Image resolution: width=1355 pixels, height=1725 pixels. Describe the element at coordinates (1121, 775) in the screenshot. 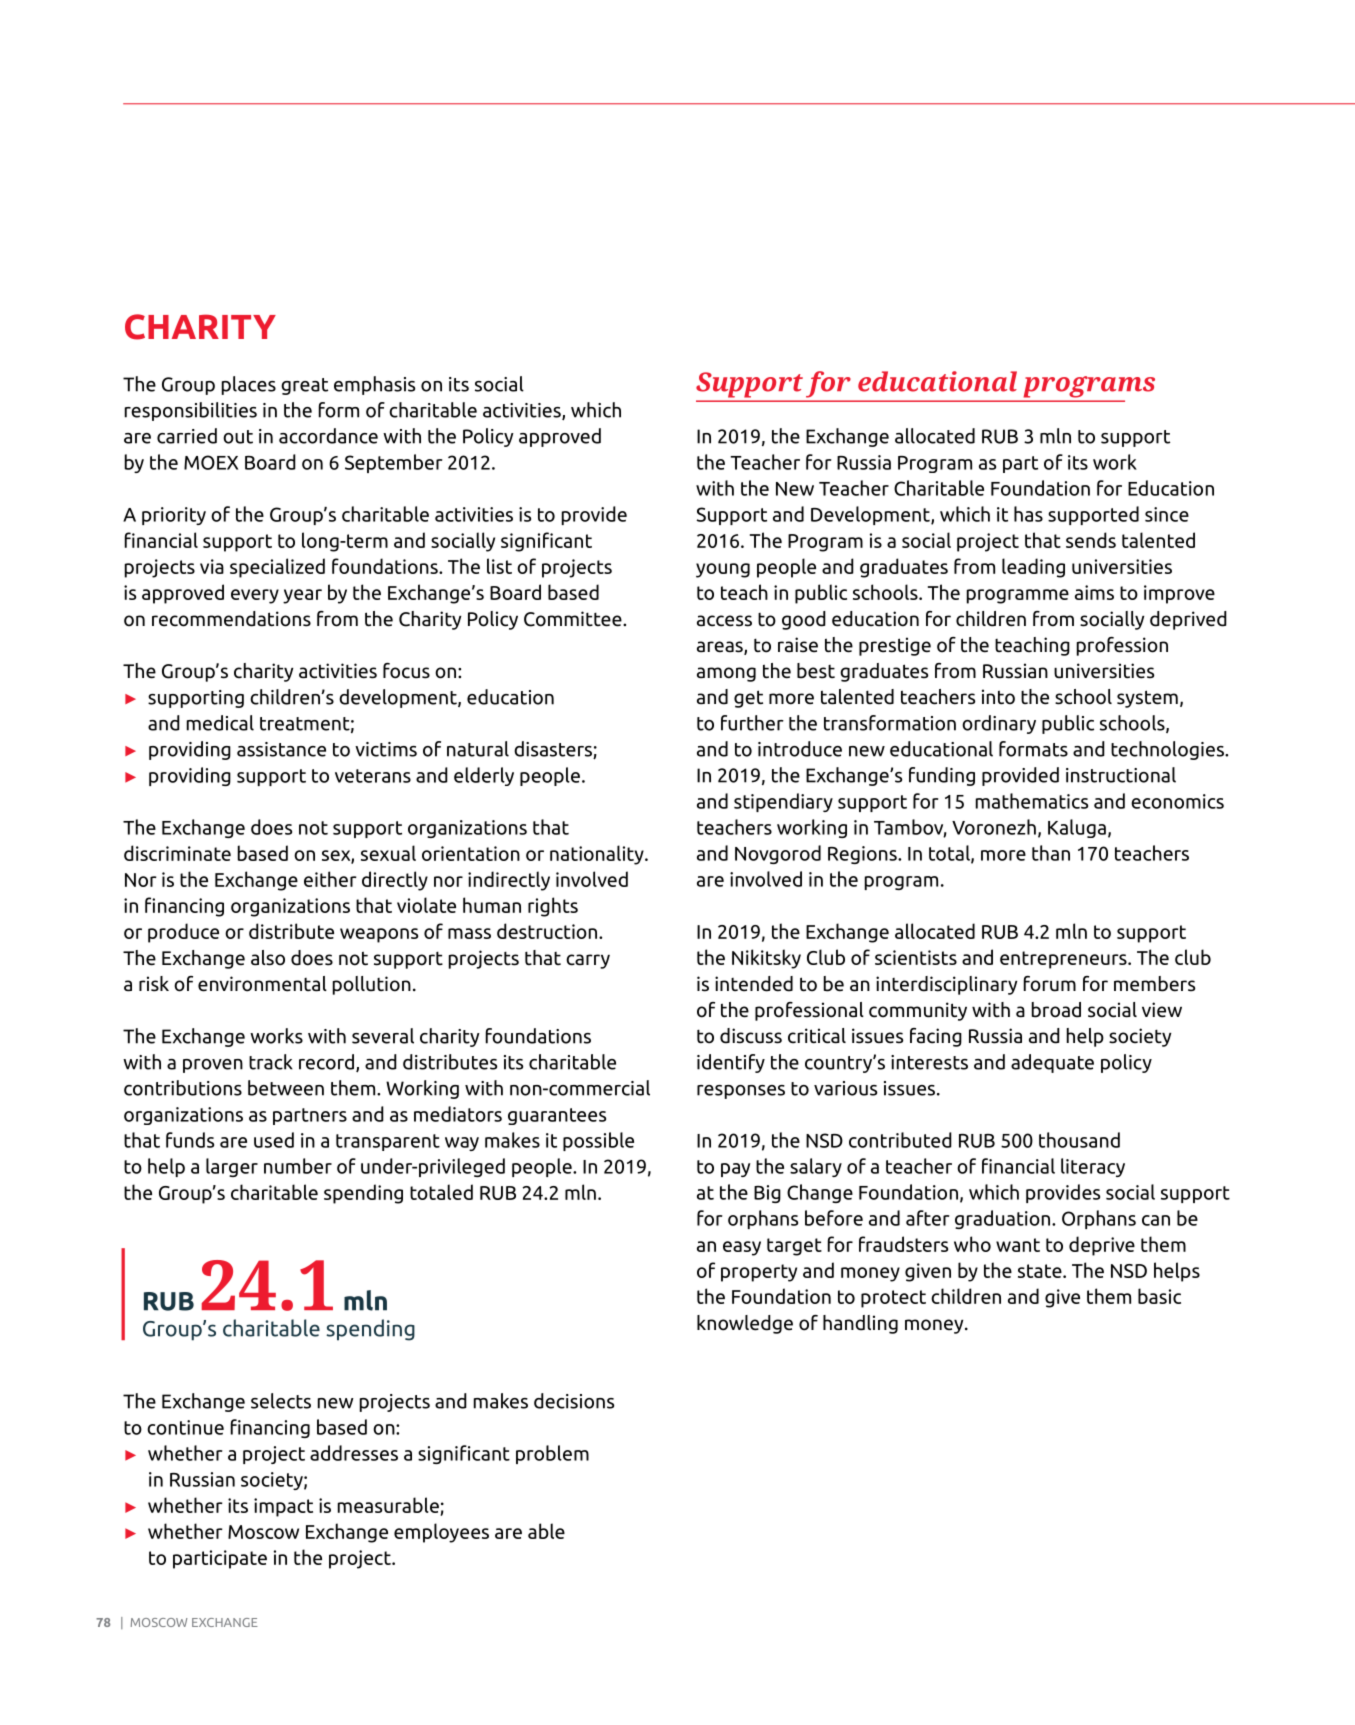

I see `instructional` at that location.
